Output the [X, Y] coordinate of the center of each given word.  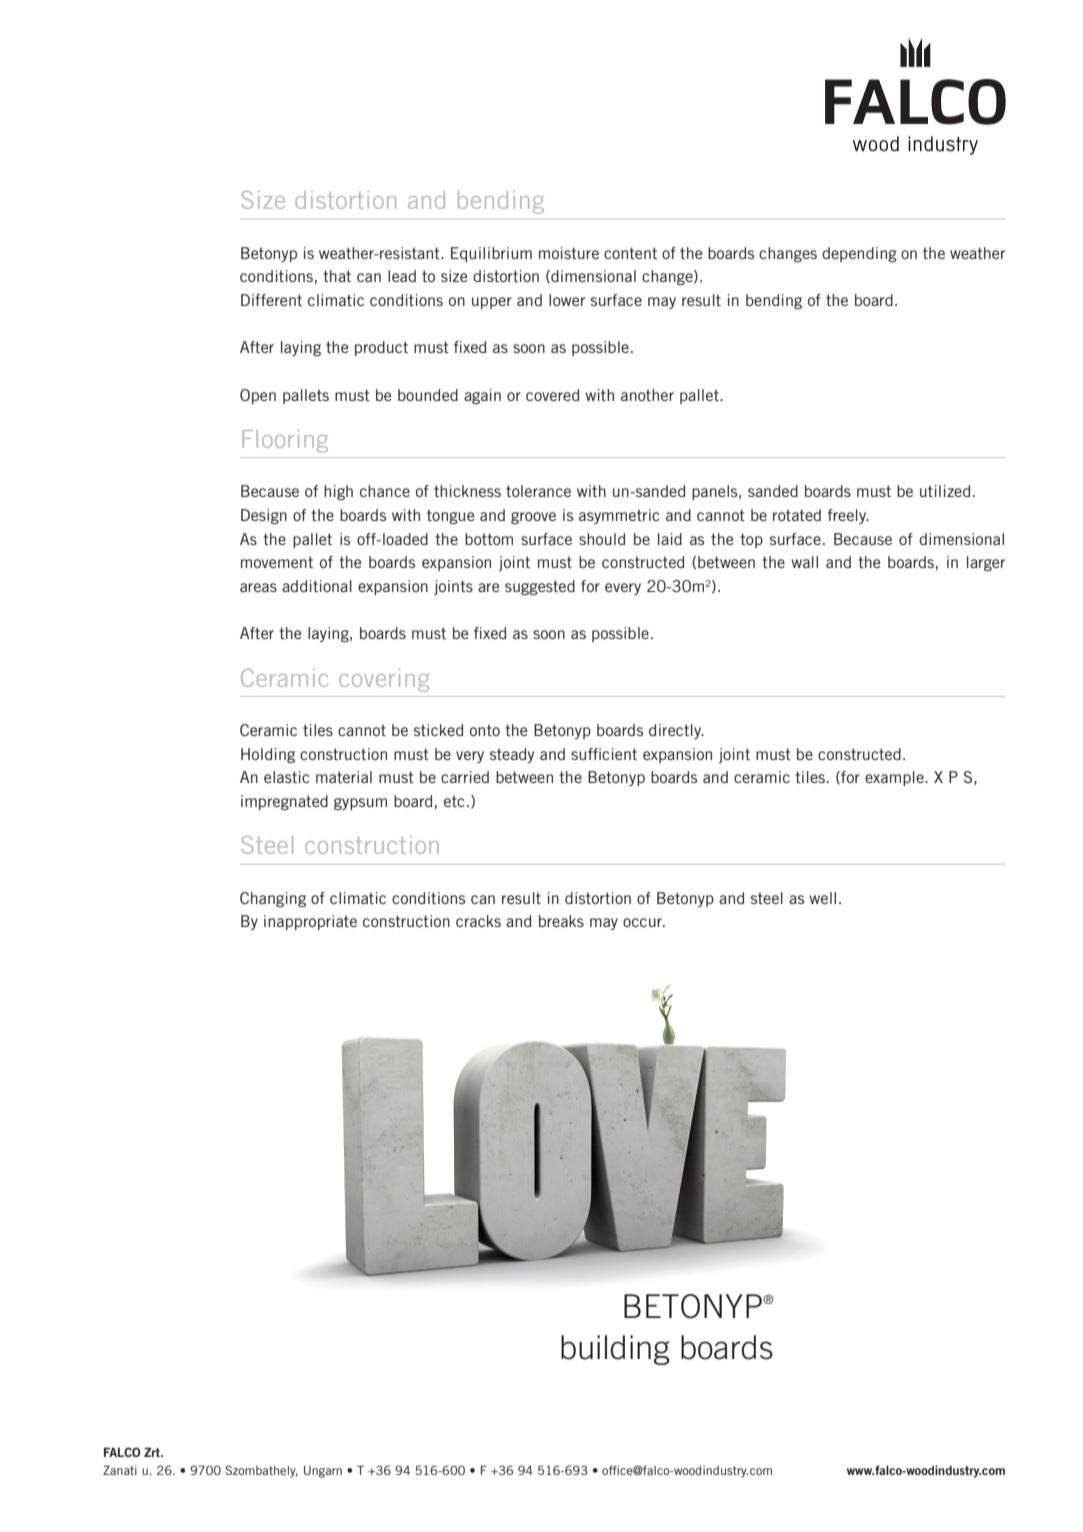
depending [859, 254]
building [615, 1350]
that [337, 276]
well [822, 898]
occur [643, 922]
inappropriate [310, 922]
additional [317, 586]
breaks [561, 921]
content [630, 253]
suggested [540, 587]
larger [986, 563]
